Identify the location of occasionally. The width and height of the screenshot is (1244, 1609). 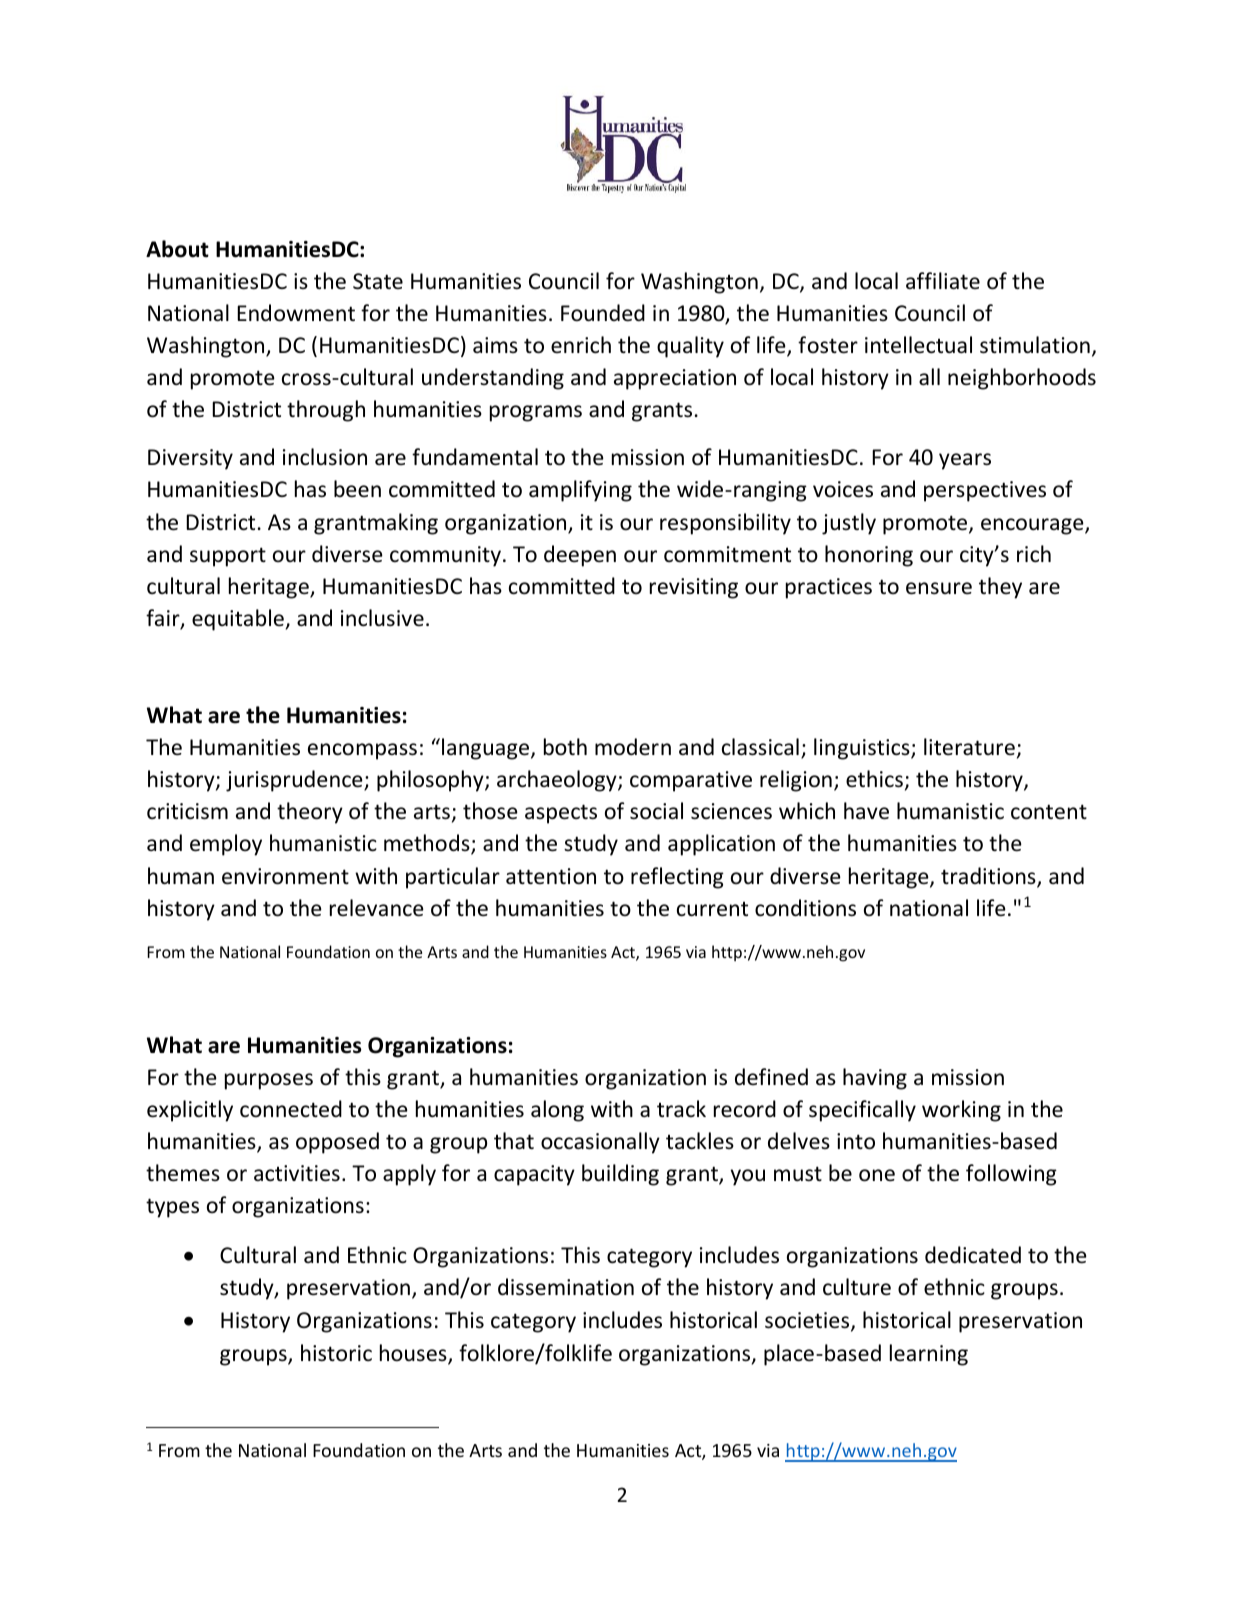
(600, 1143).
